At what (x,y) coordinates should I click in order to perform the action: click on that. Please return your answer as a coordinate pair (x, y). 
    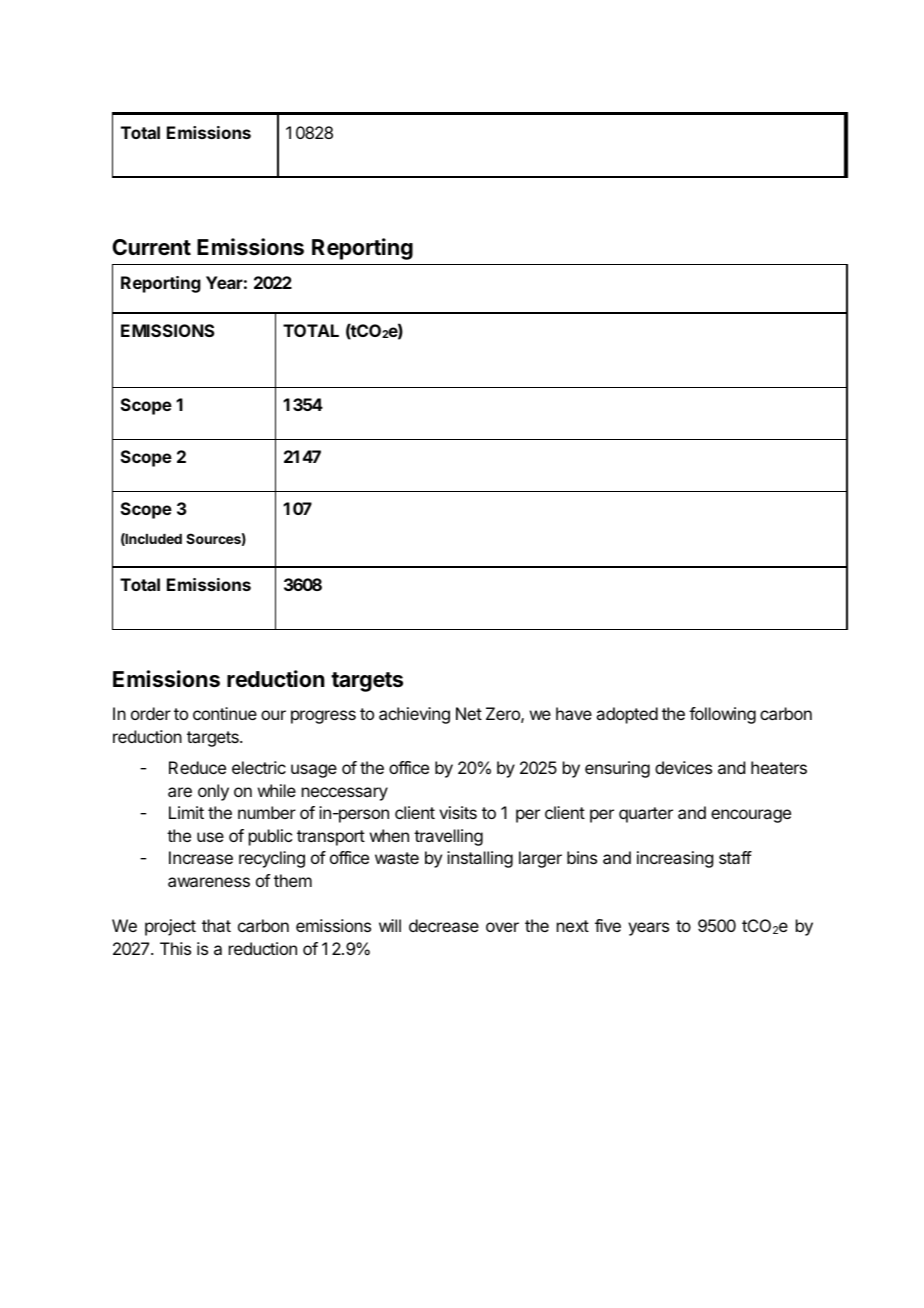
    Looking at the image, I should click on (216, 925).
